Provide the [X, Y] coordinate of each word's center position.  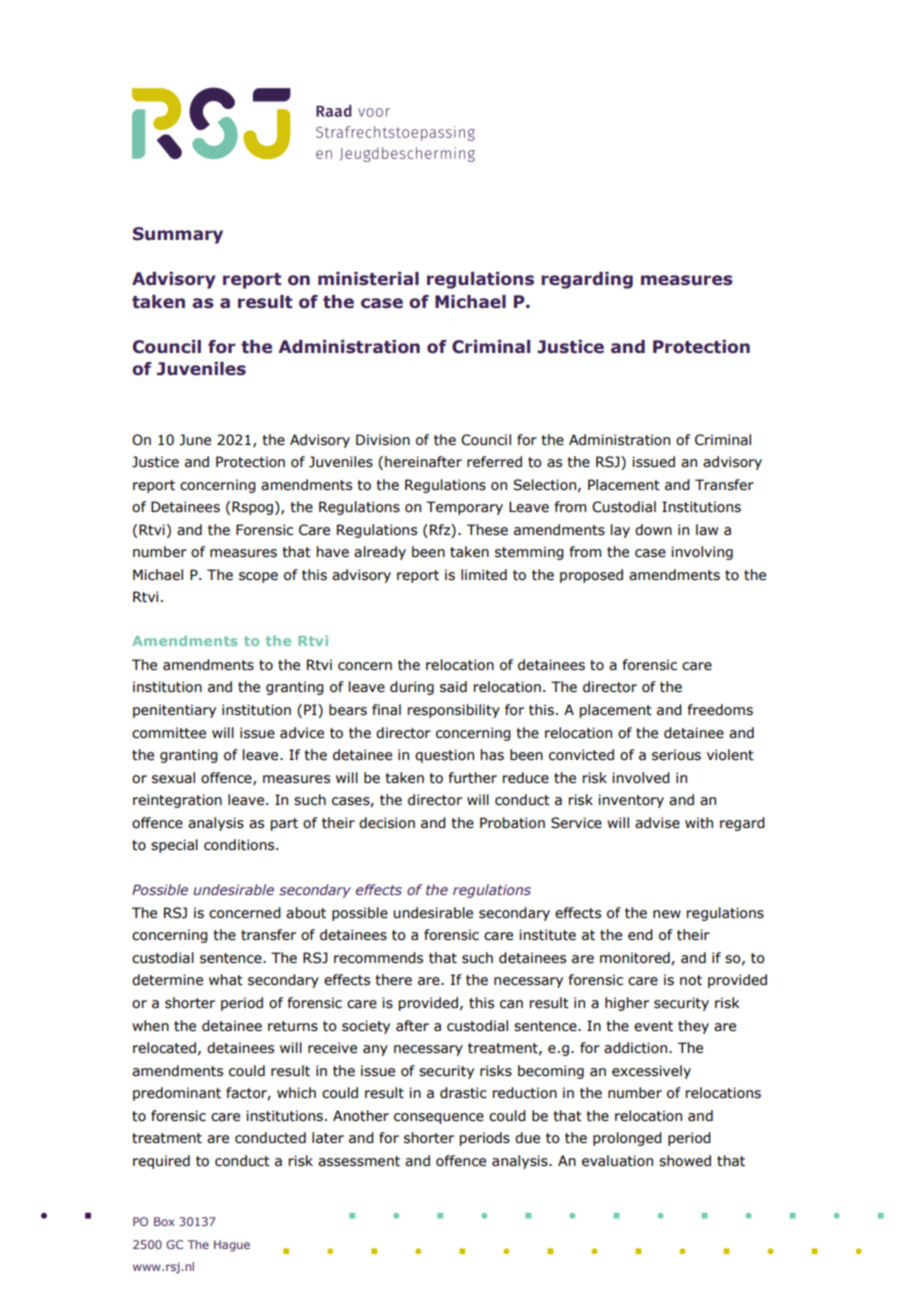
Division [383, 440]
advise [657, 823]
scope [258, 577]
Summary [178, 235]
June [195, 440]
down [653, 530]
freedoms [720, 710]
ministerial [368, 279]
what [226, 980]
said [453, 687]
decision [387, 823]
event [653, 1026]
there [393, 980]
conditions [240, 845]
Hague [232, 1246]
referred [494, 462]
